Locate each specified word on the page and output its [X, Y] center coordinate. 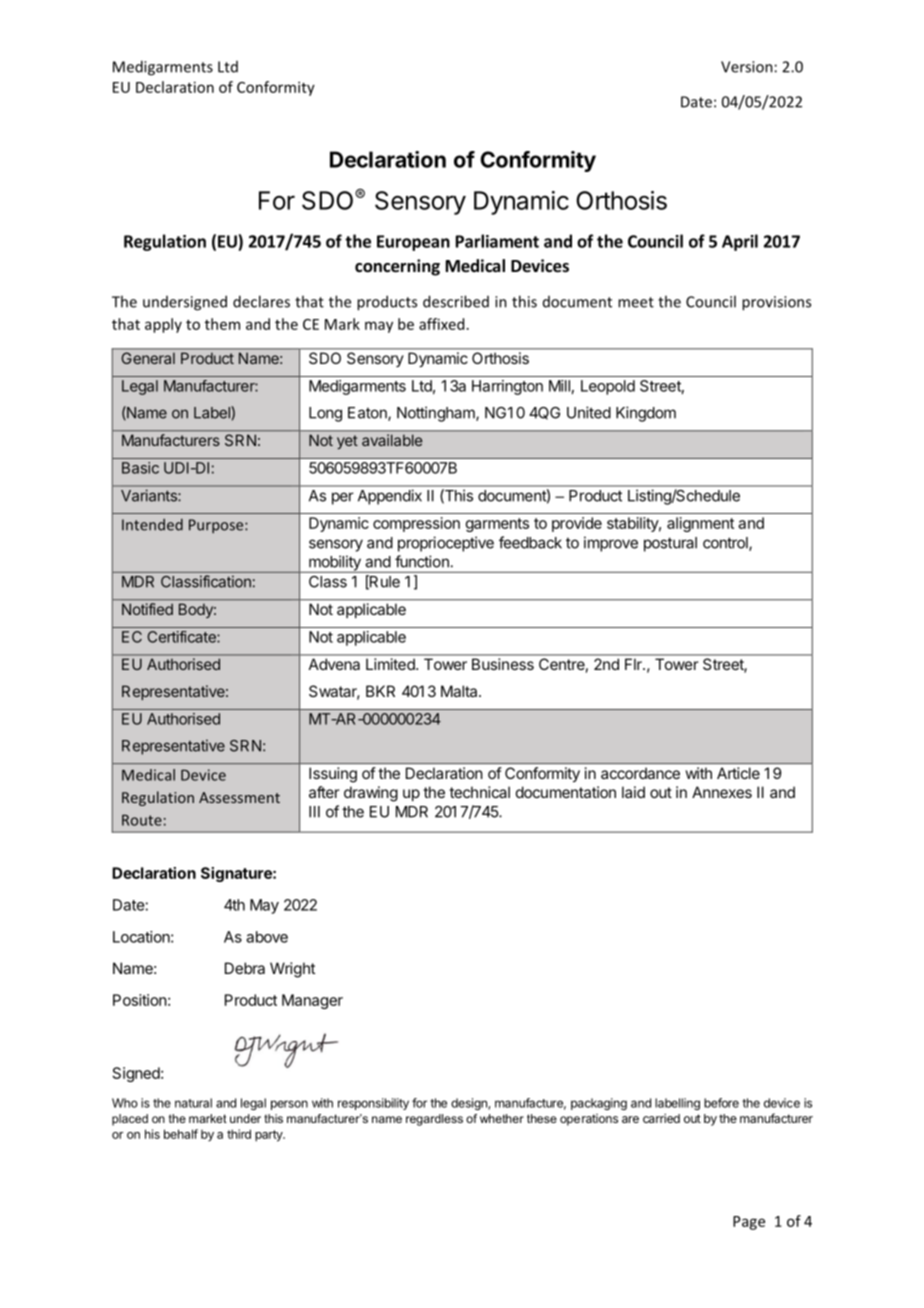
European [413, 243]
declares [261, 301]
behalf [181, 1134]
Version [747, 67]
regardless [434, 1120]
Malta [460, 691]
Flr [634, 664]
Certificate [182, 637]
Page [749, 1223]
